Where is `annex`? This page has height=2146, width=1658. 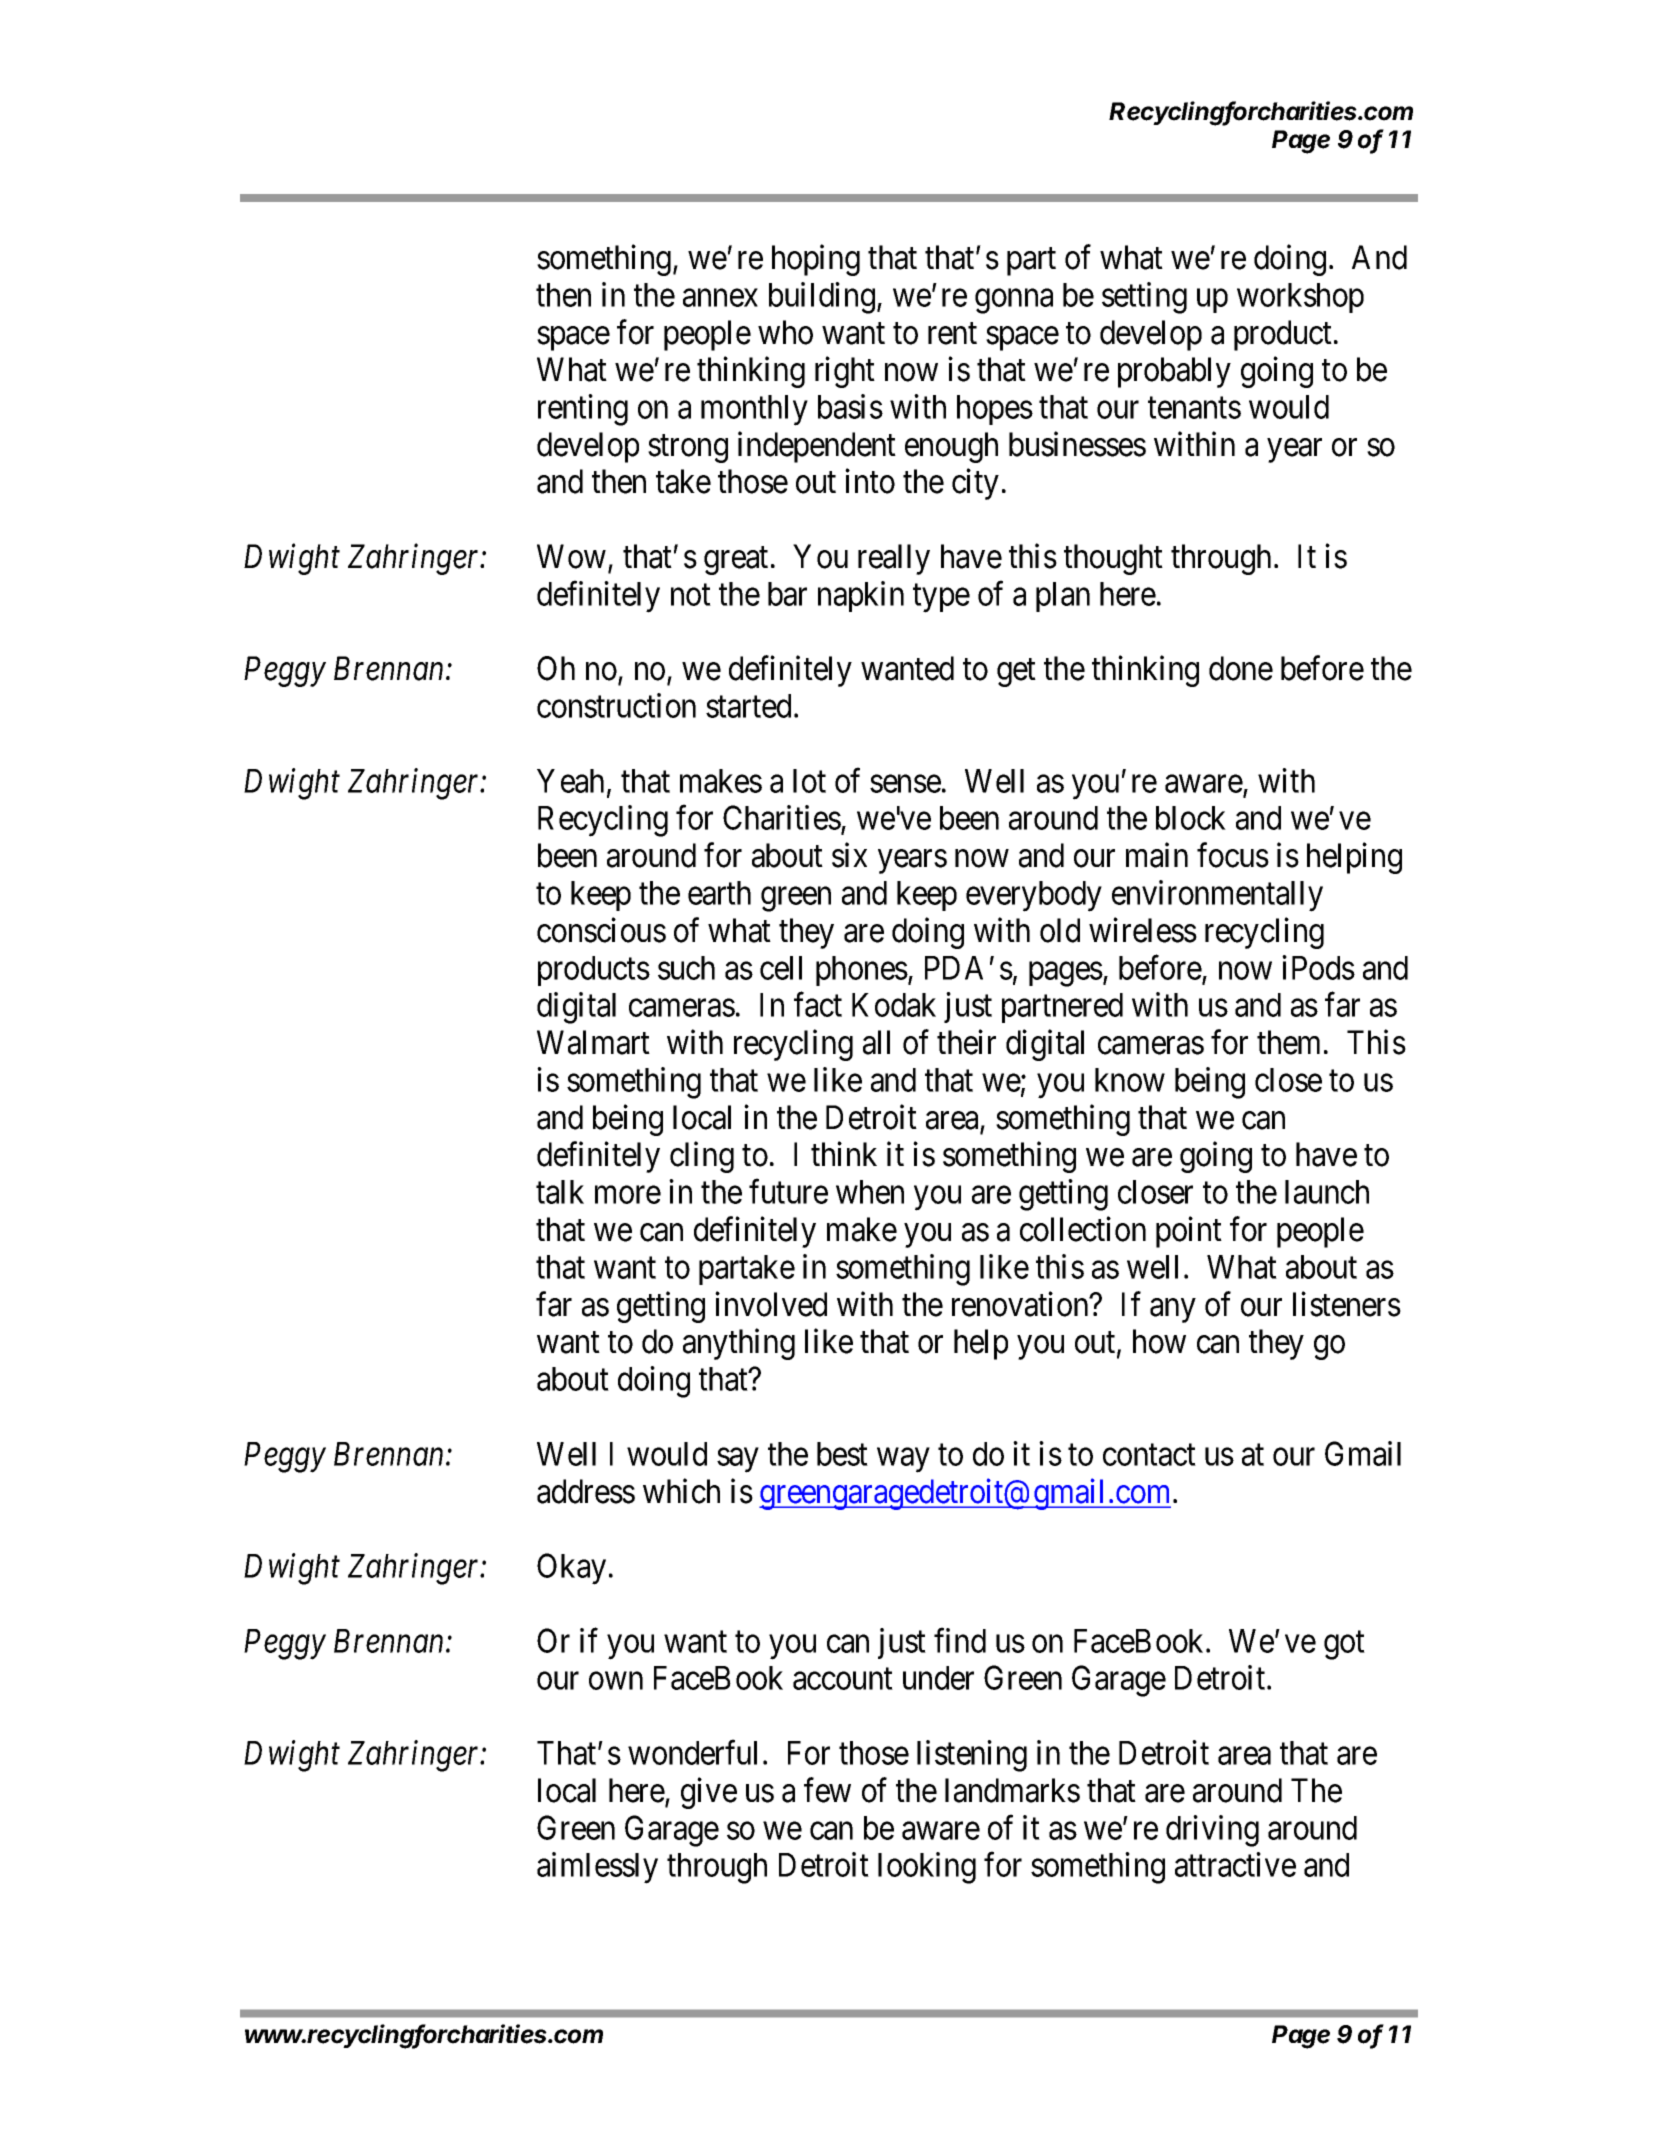
annex is located at coordinates (720, 298).
